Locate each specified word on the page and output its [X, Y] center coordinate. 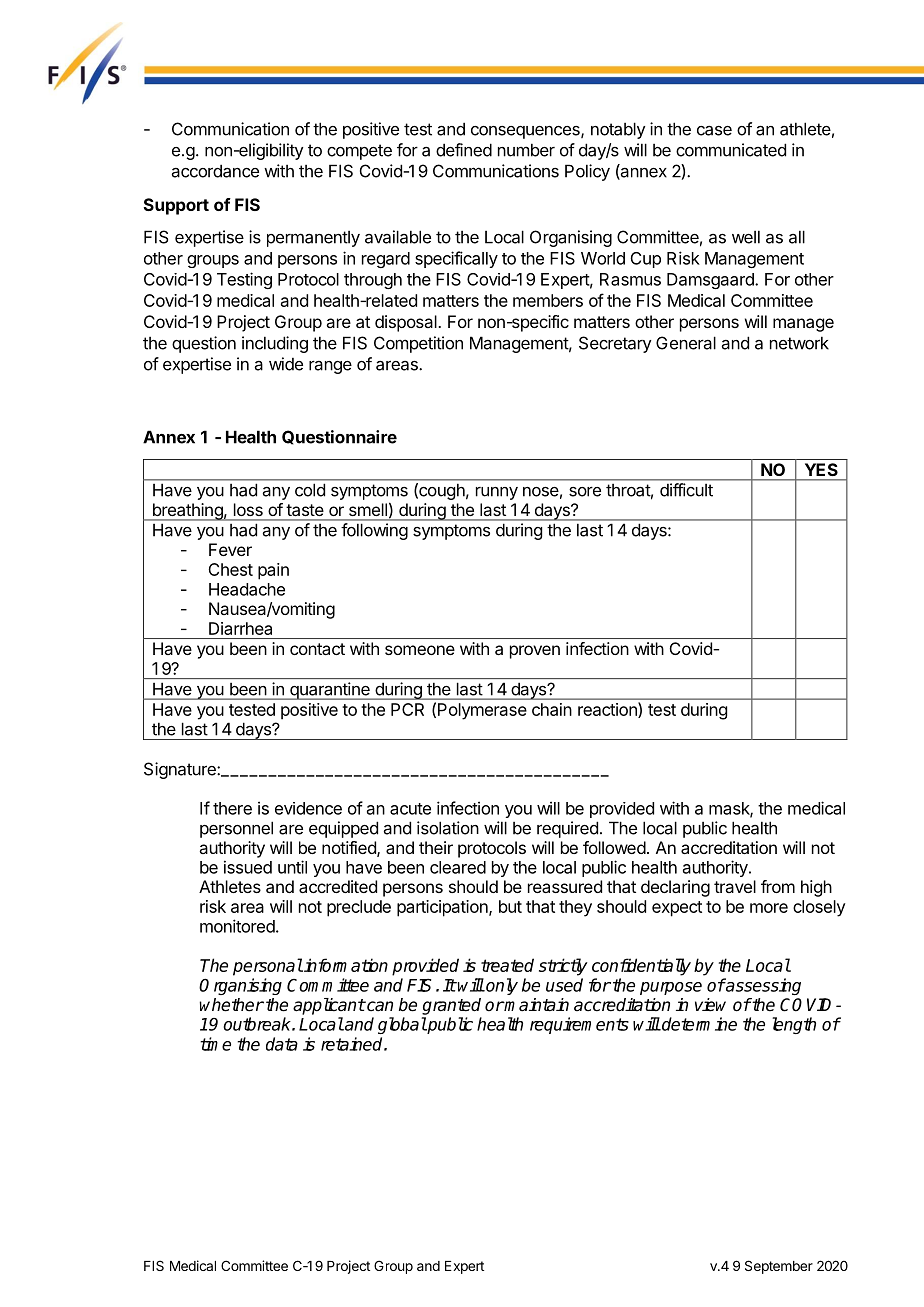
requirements [579, 1025]
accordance [215, 171]
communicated [731, 150]
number [526, 150]
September [779, 1267]
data [282, 1044]
